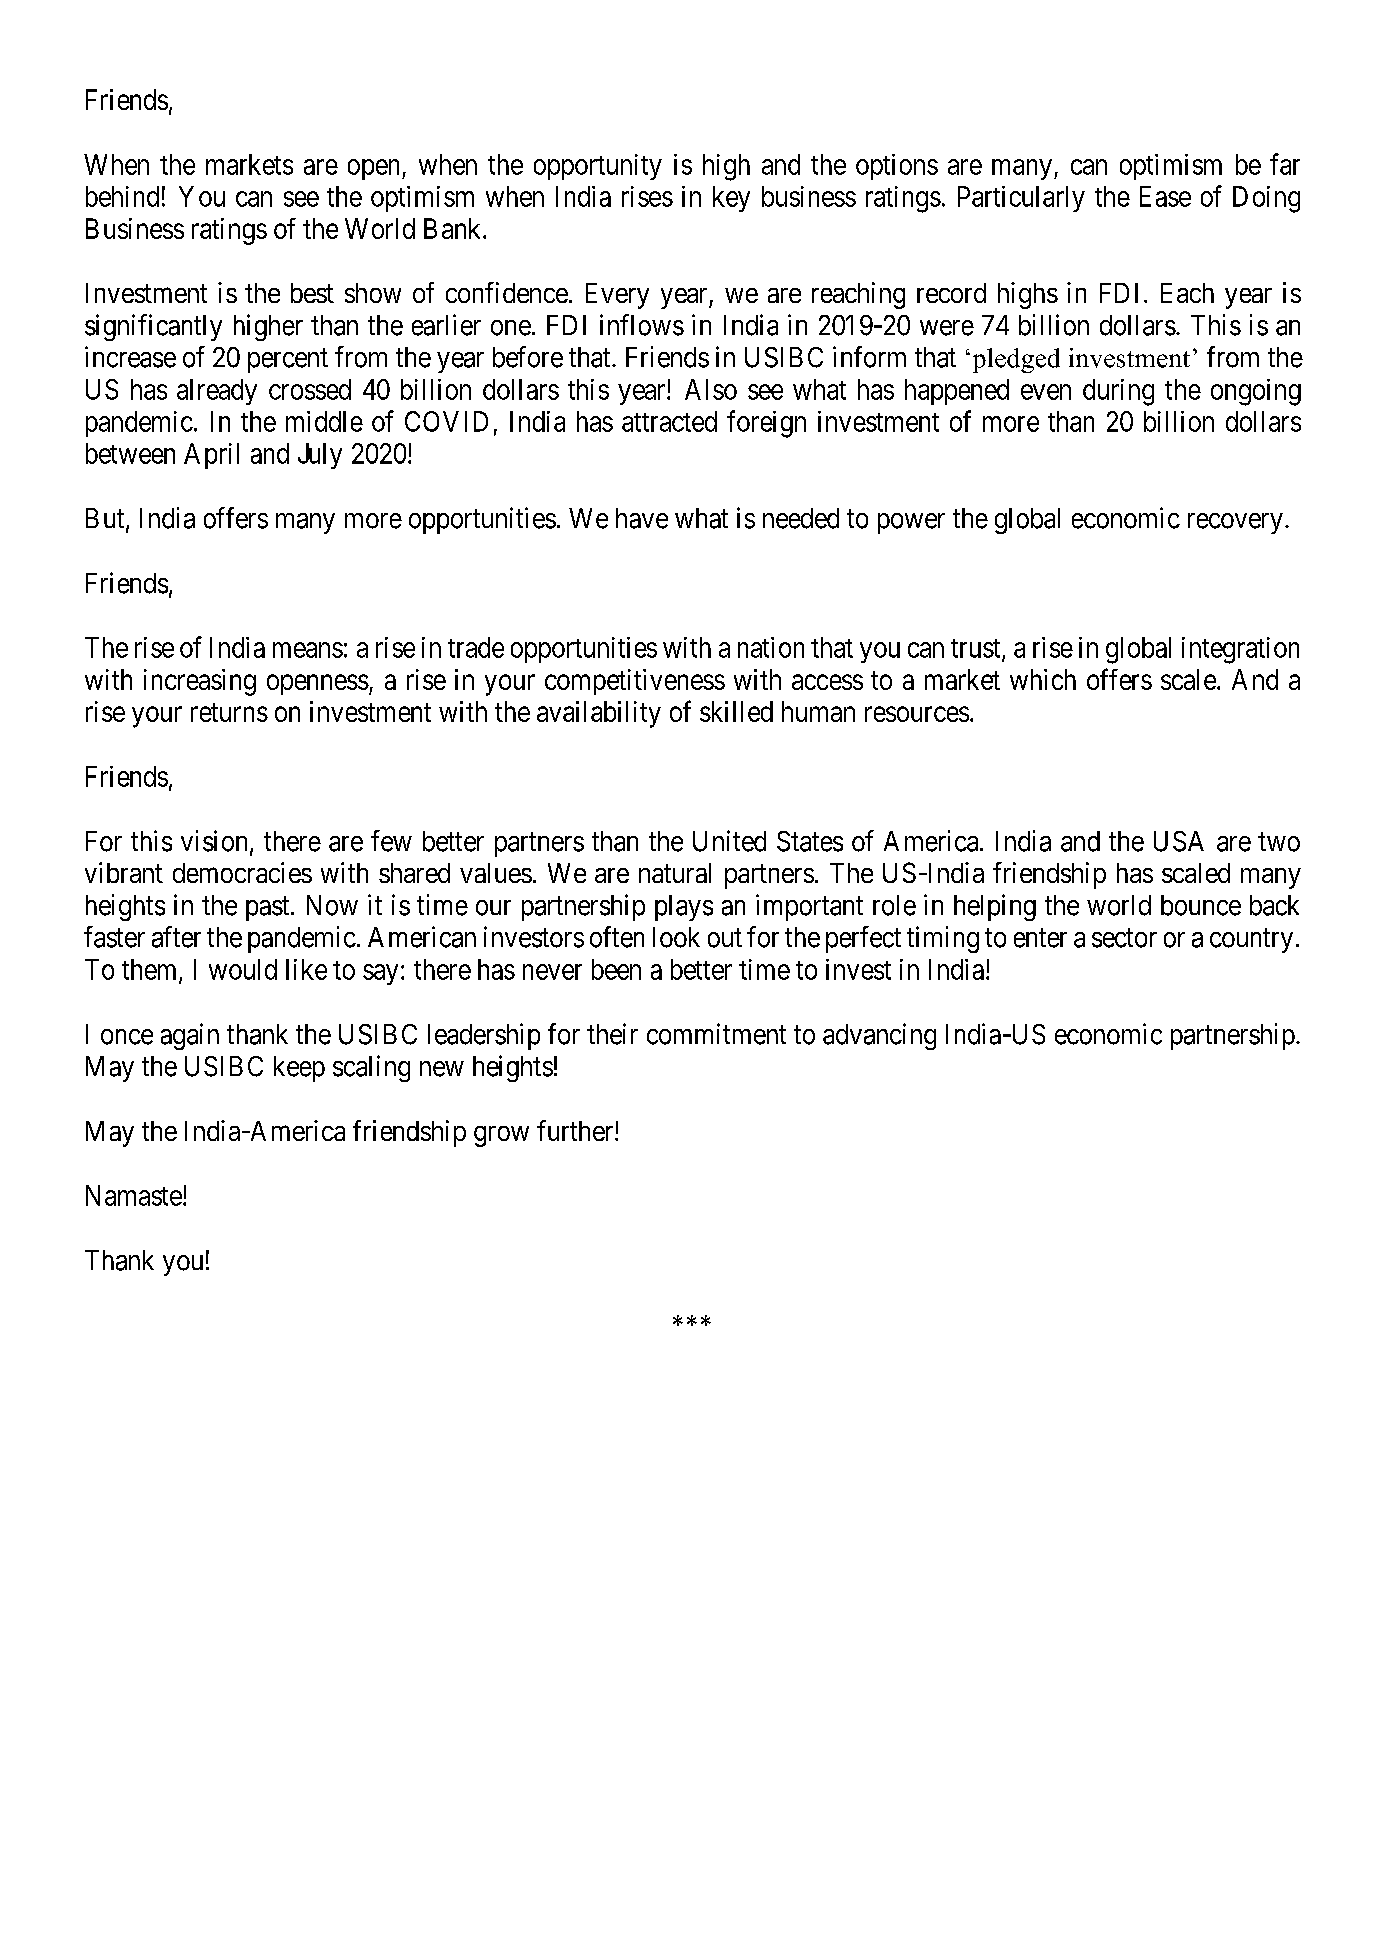  I want to click on recovery, so click(1235, 523).
